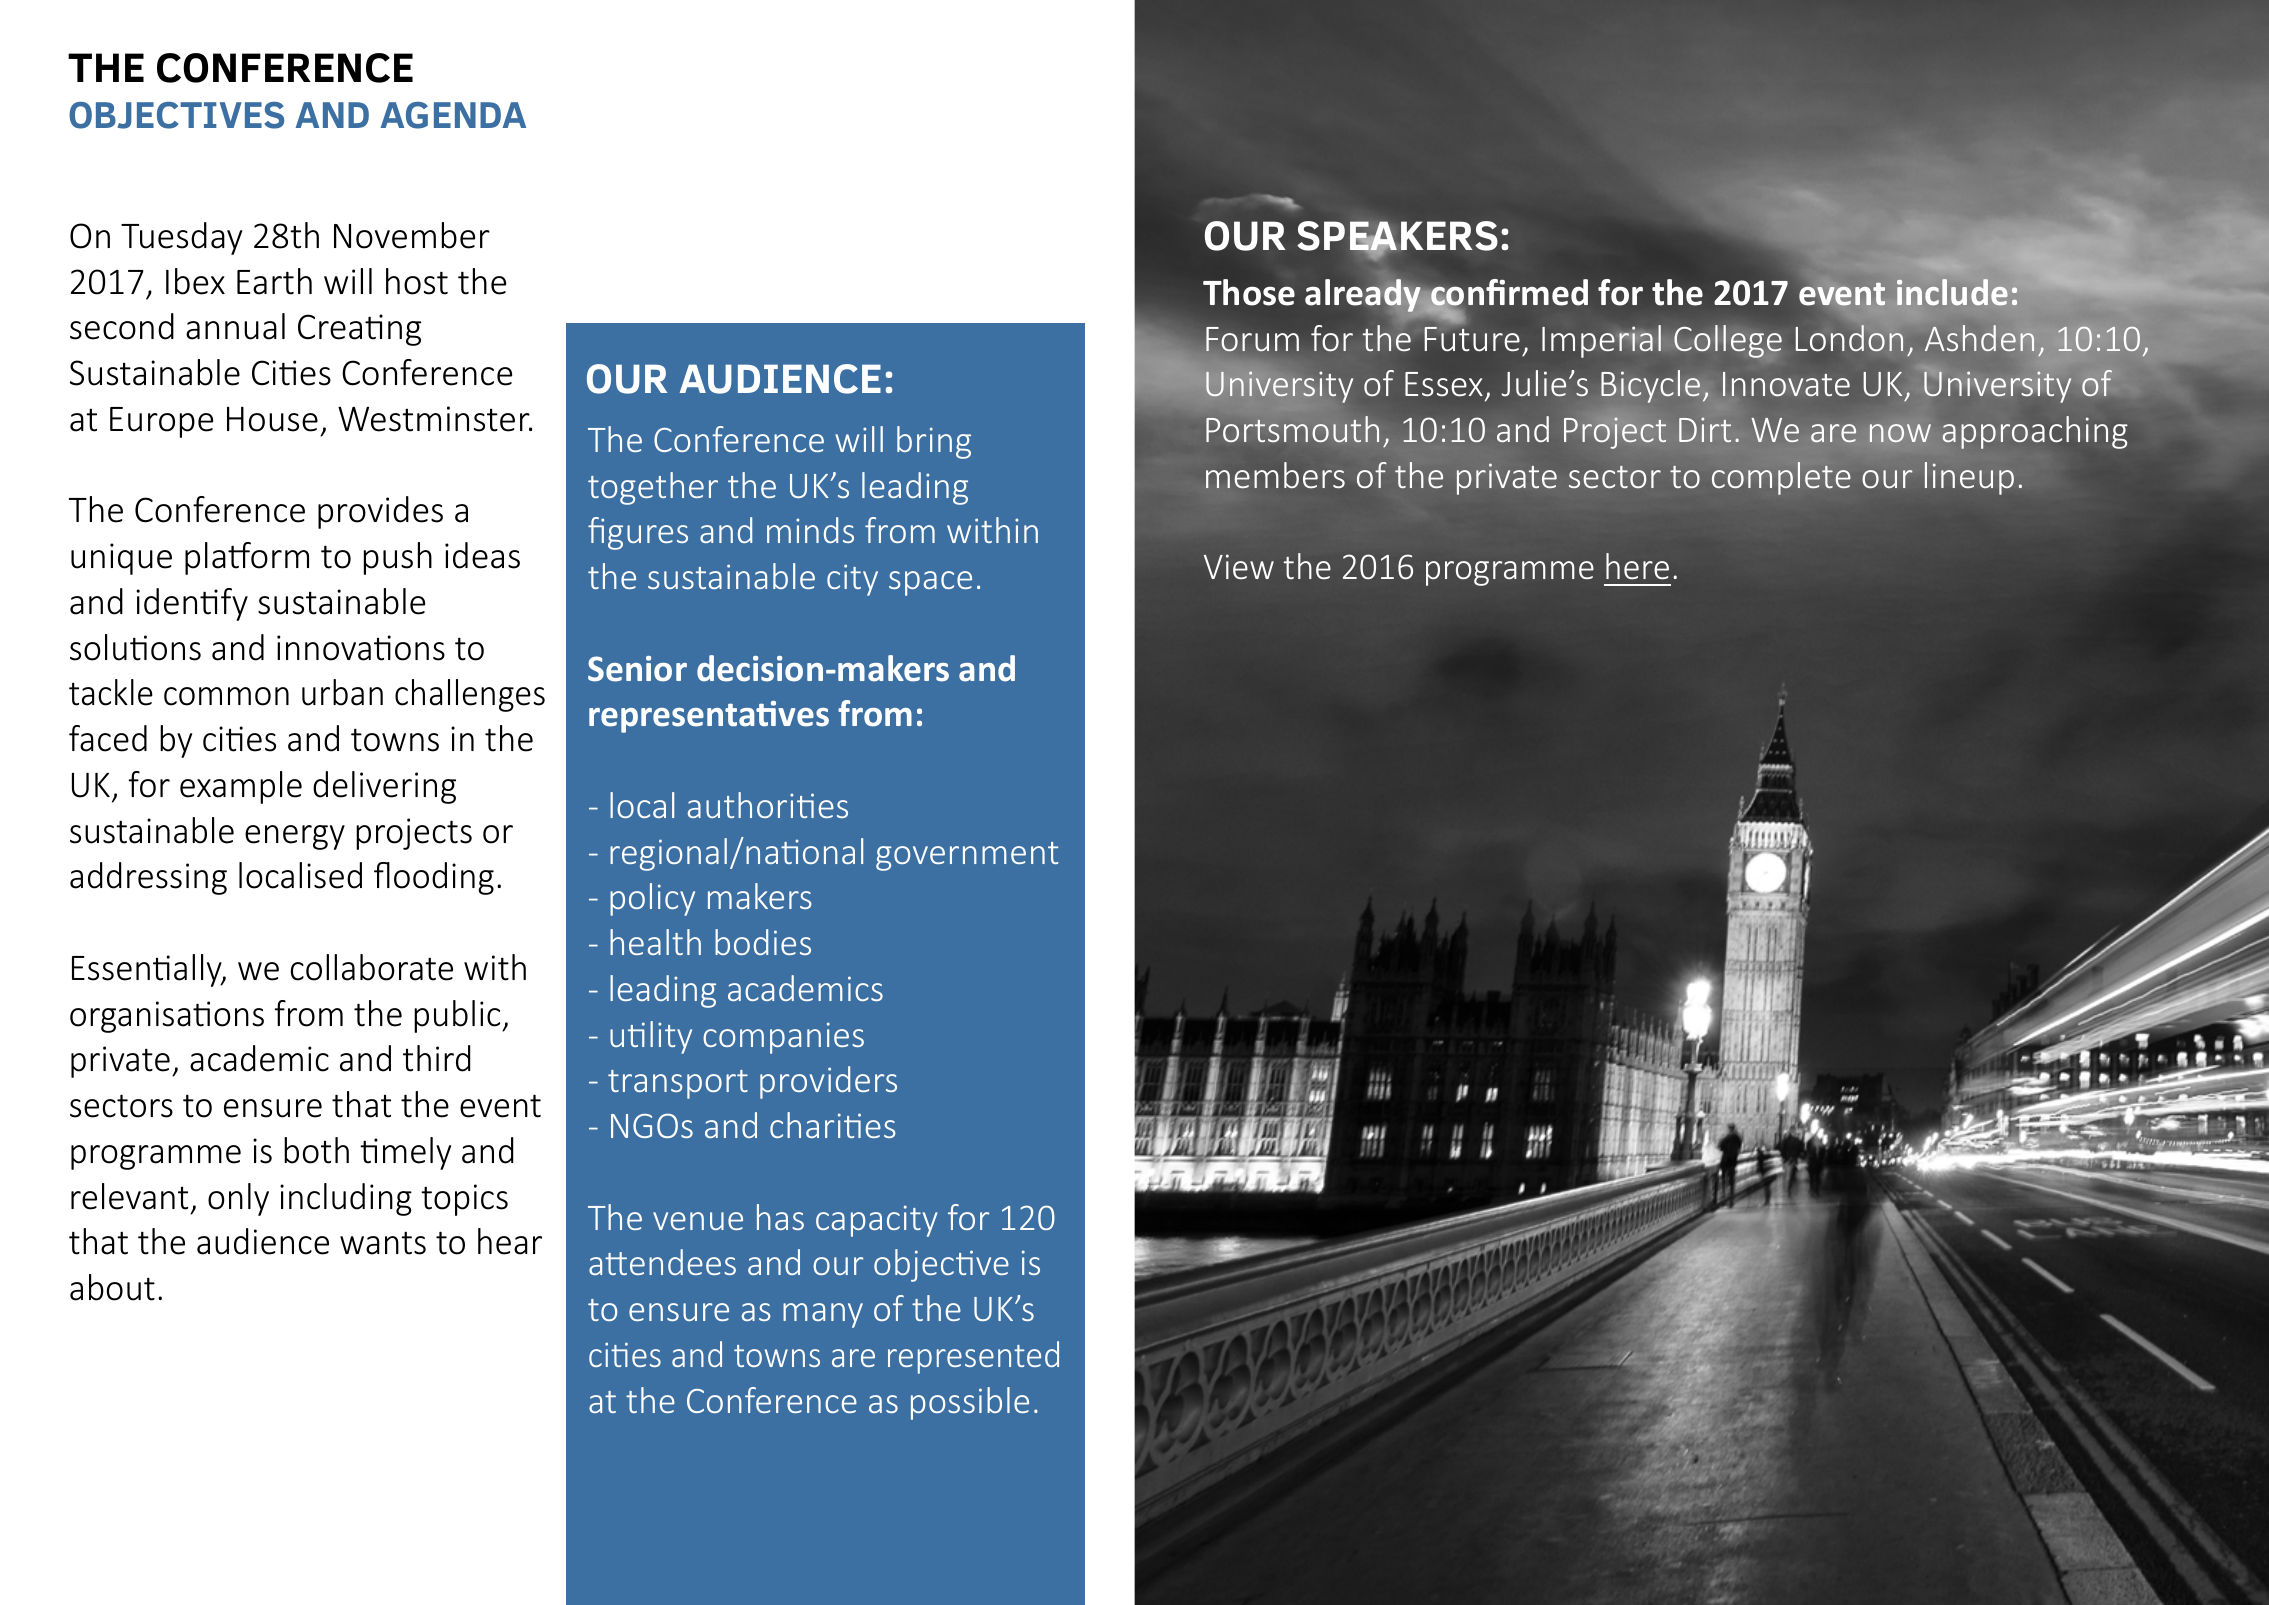  What do you see at coordinates (973, 1357) in the screenshot?
I see `represented` at bounding box center [973, 1357].
